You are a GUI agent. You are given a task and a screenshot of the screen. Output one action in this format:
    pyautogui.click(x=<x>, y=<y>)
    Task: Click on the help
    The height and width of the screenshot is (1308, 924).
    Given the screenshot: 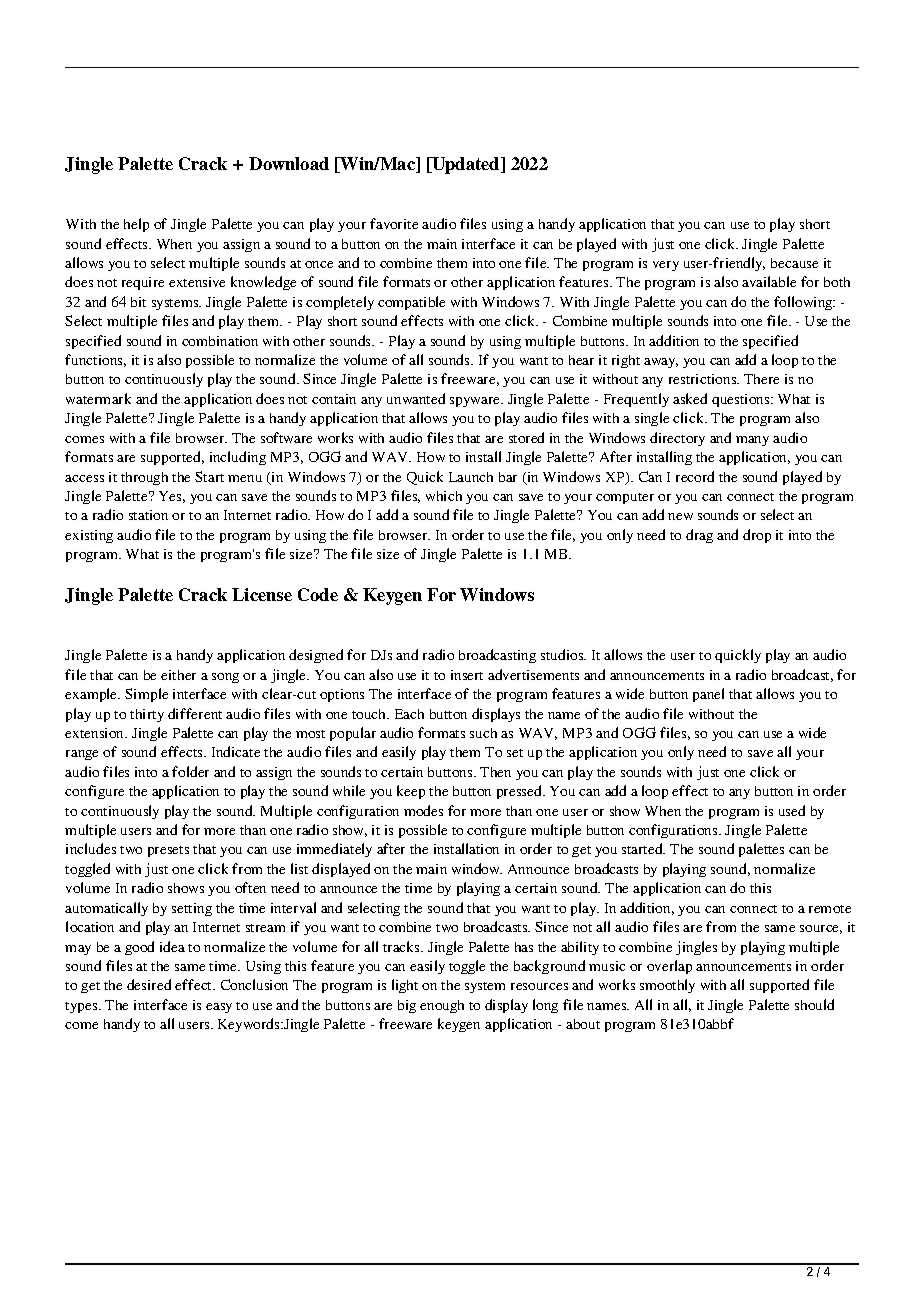 What is the action you would take?
    pyautogui.click(x=136, y=225)
